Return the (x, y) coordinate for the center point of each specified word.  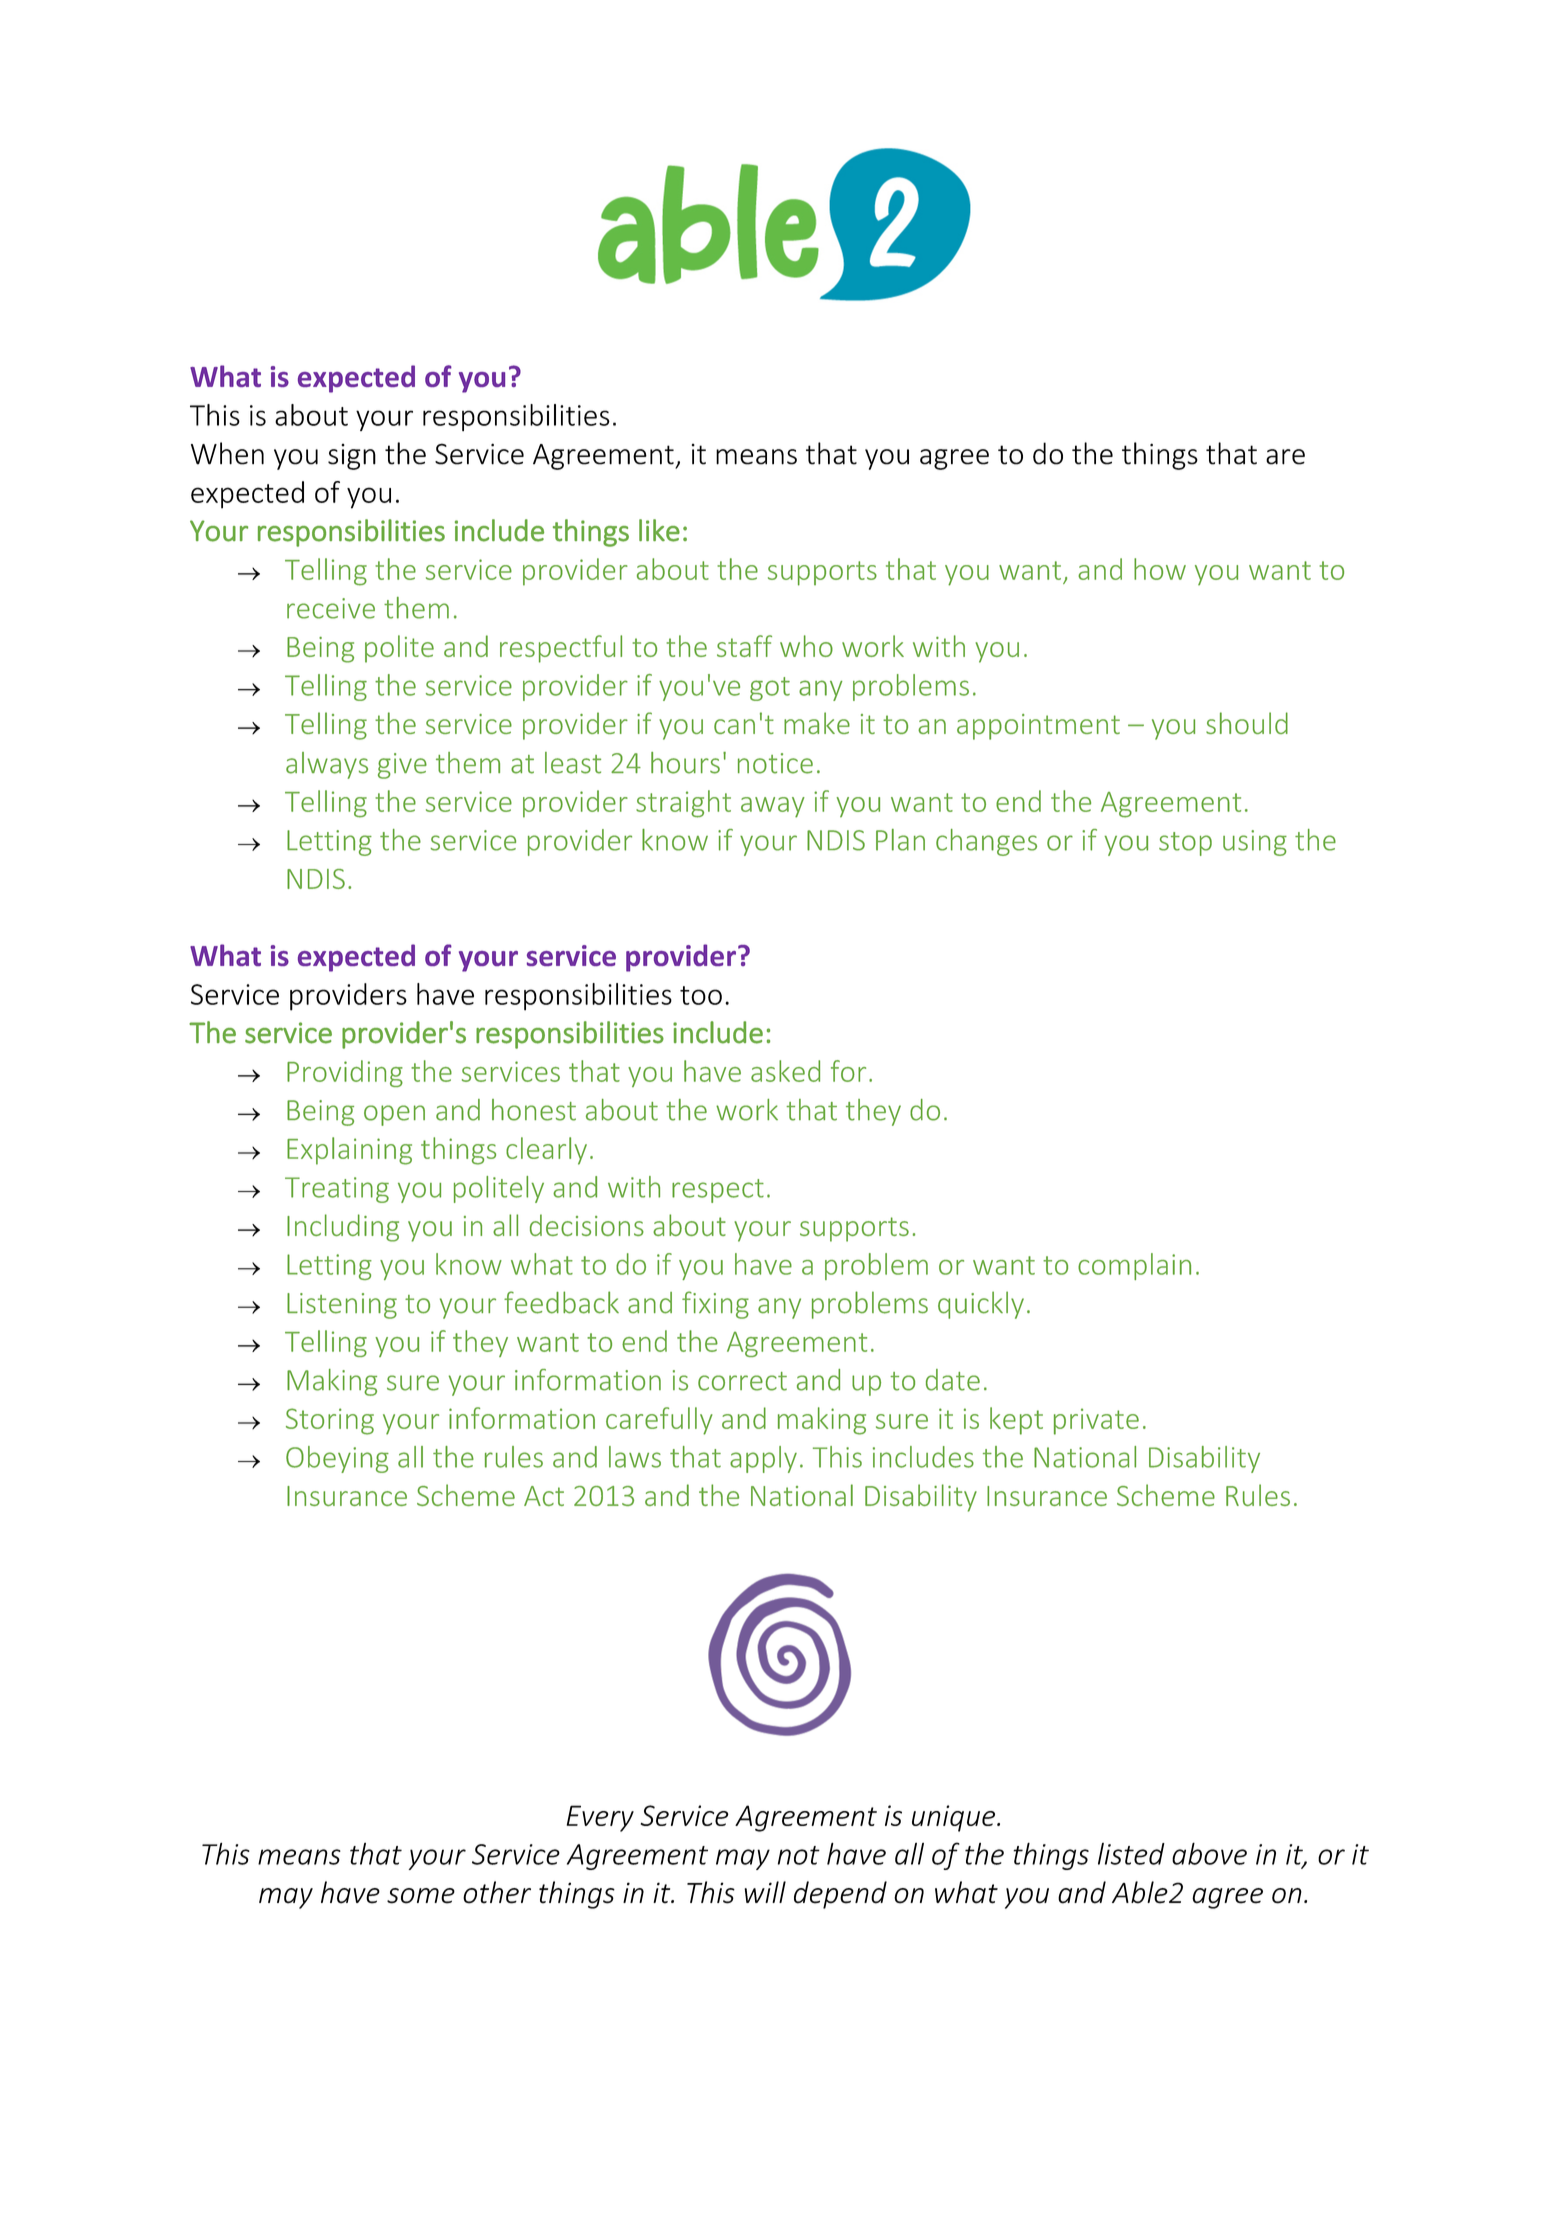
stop (1185, 844)
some (421, 1896)
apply (763, 1459)
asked (785, 1071)
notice (775, 763)
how (1160, 569)
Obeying (337, 1459)
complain (1134, 1266)
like (659, 530)
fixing (715, 1305)
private (1096, 1421)
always (327, 765)
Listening (342, 1306)
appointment (1038, 727)
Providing (345, 1073)
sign (352, 457)
